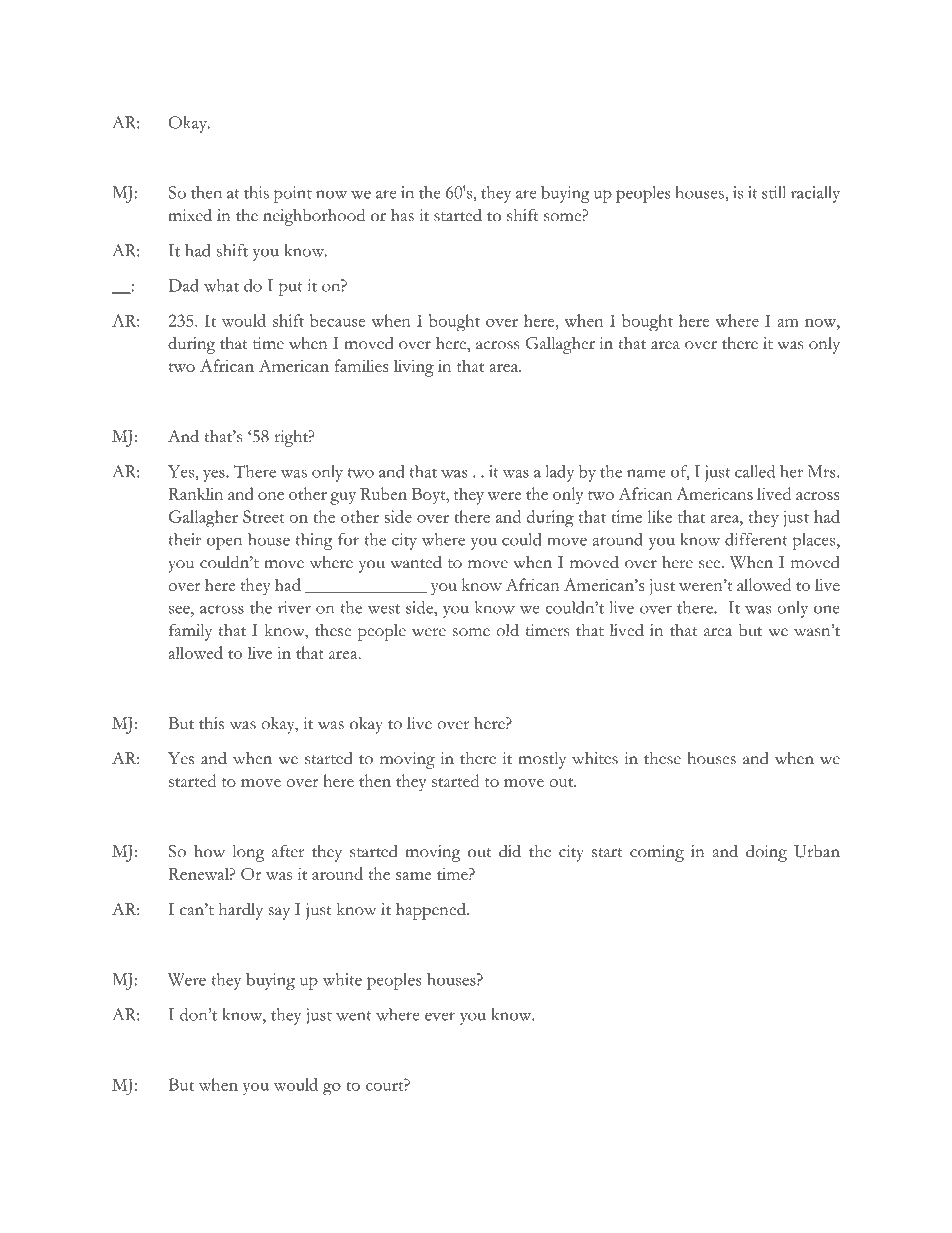  I want to click on point, so click(293, 194).
